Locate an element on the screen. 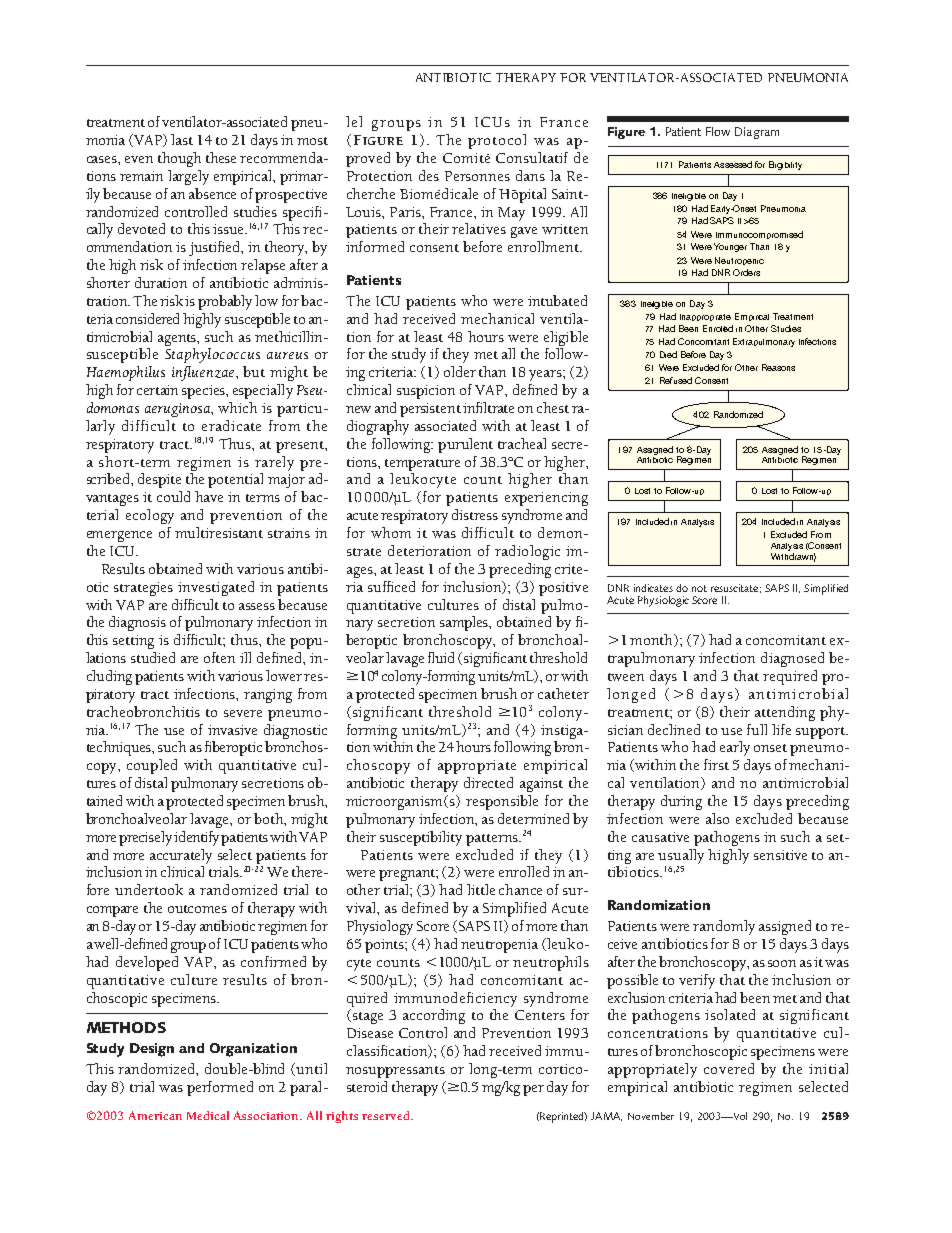  Diagram is located at coordinates (757, 133).
